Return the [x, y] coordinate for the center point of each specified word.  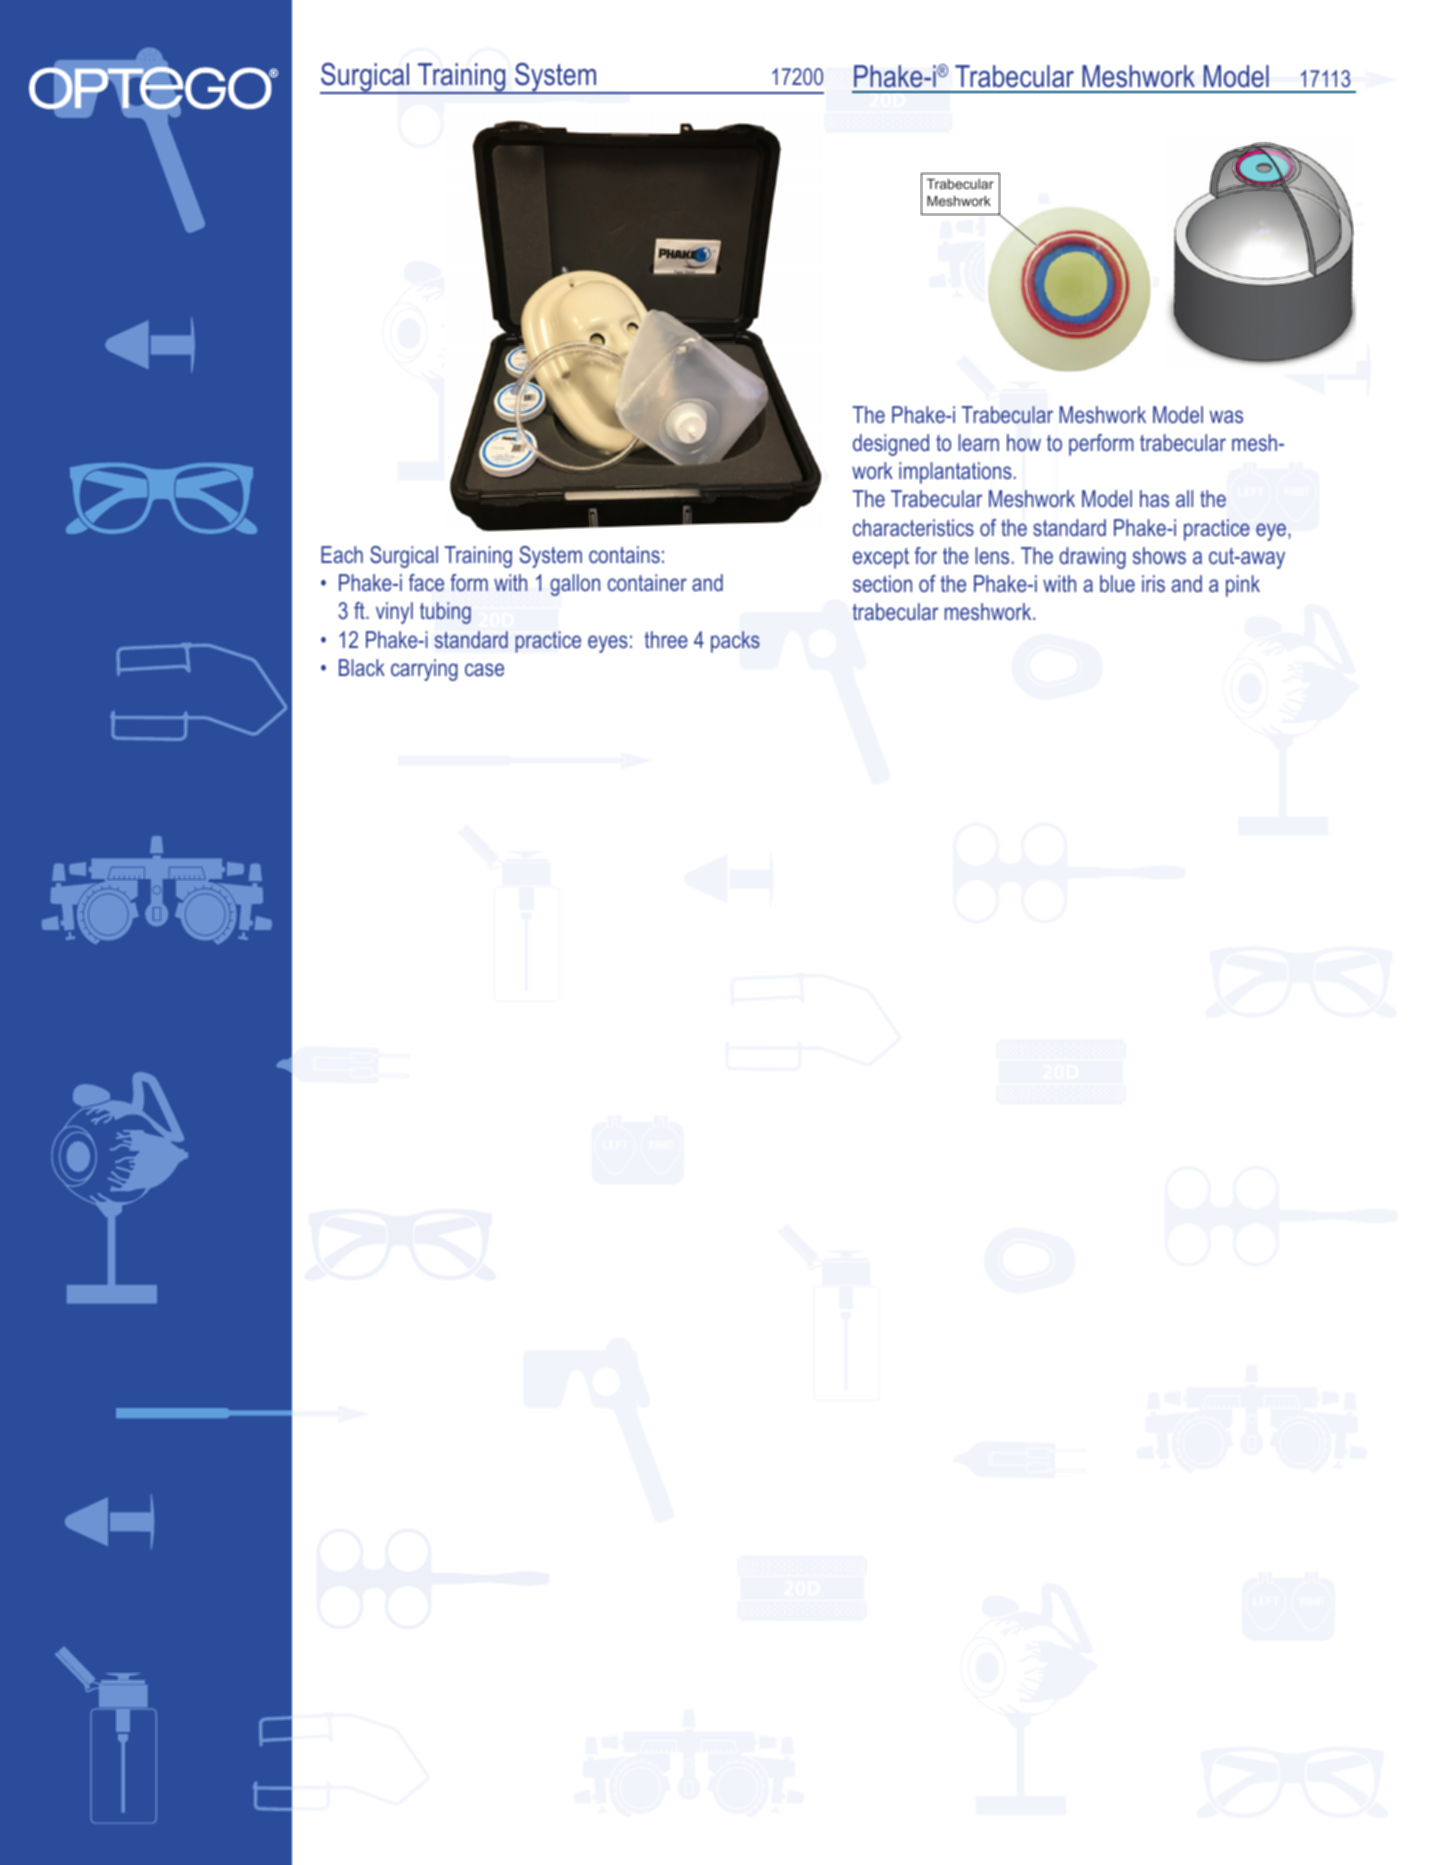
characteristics [913, 527]
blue [1117, 583]
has [1154, 498]
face [426, 583]
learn [978, 442]
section [882, 583]
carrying [424, 670]
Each [342, 554]
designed [891, 445]
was [1226, 416]
